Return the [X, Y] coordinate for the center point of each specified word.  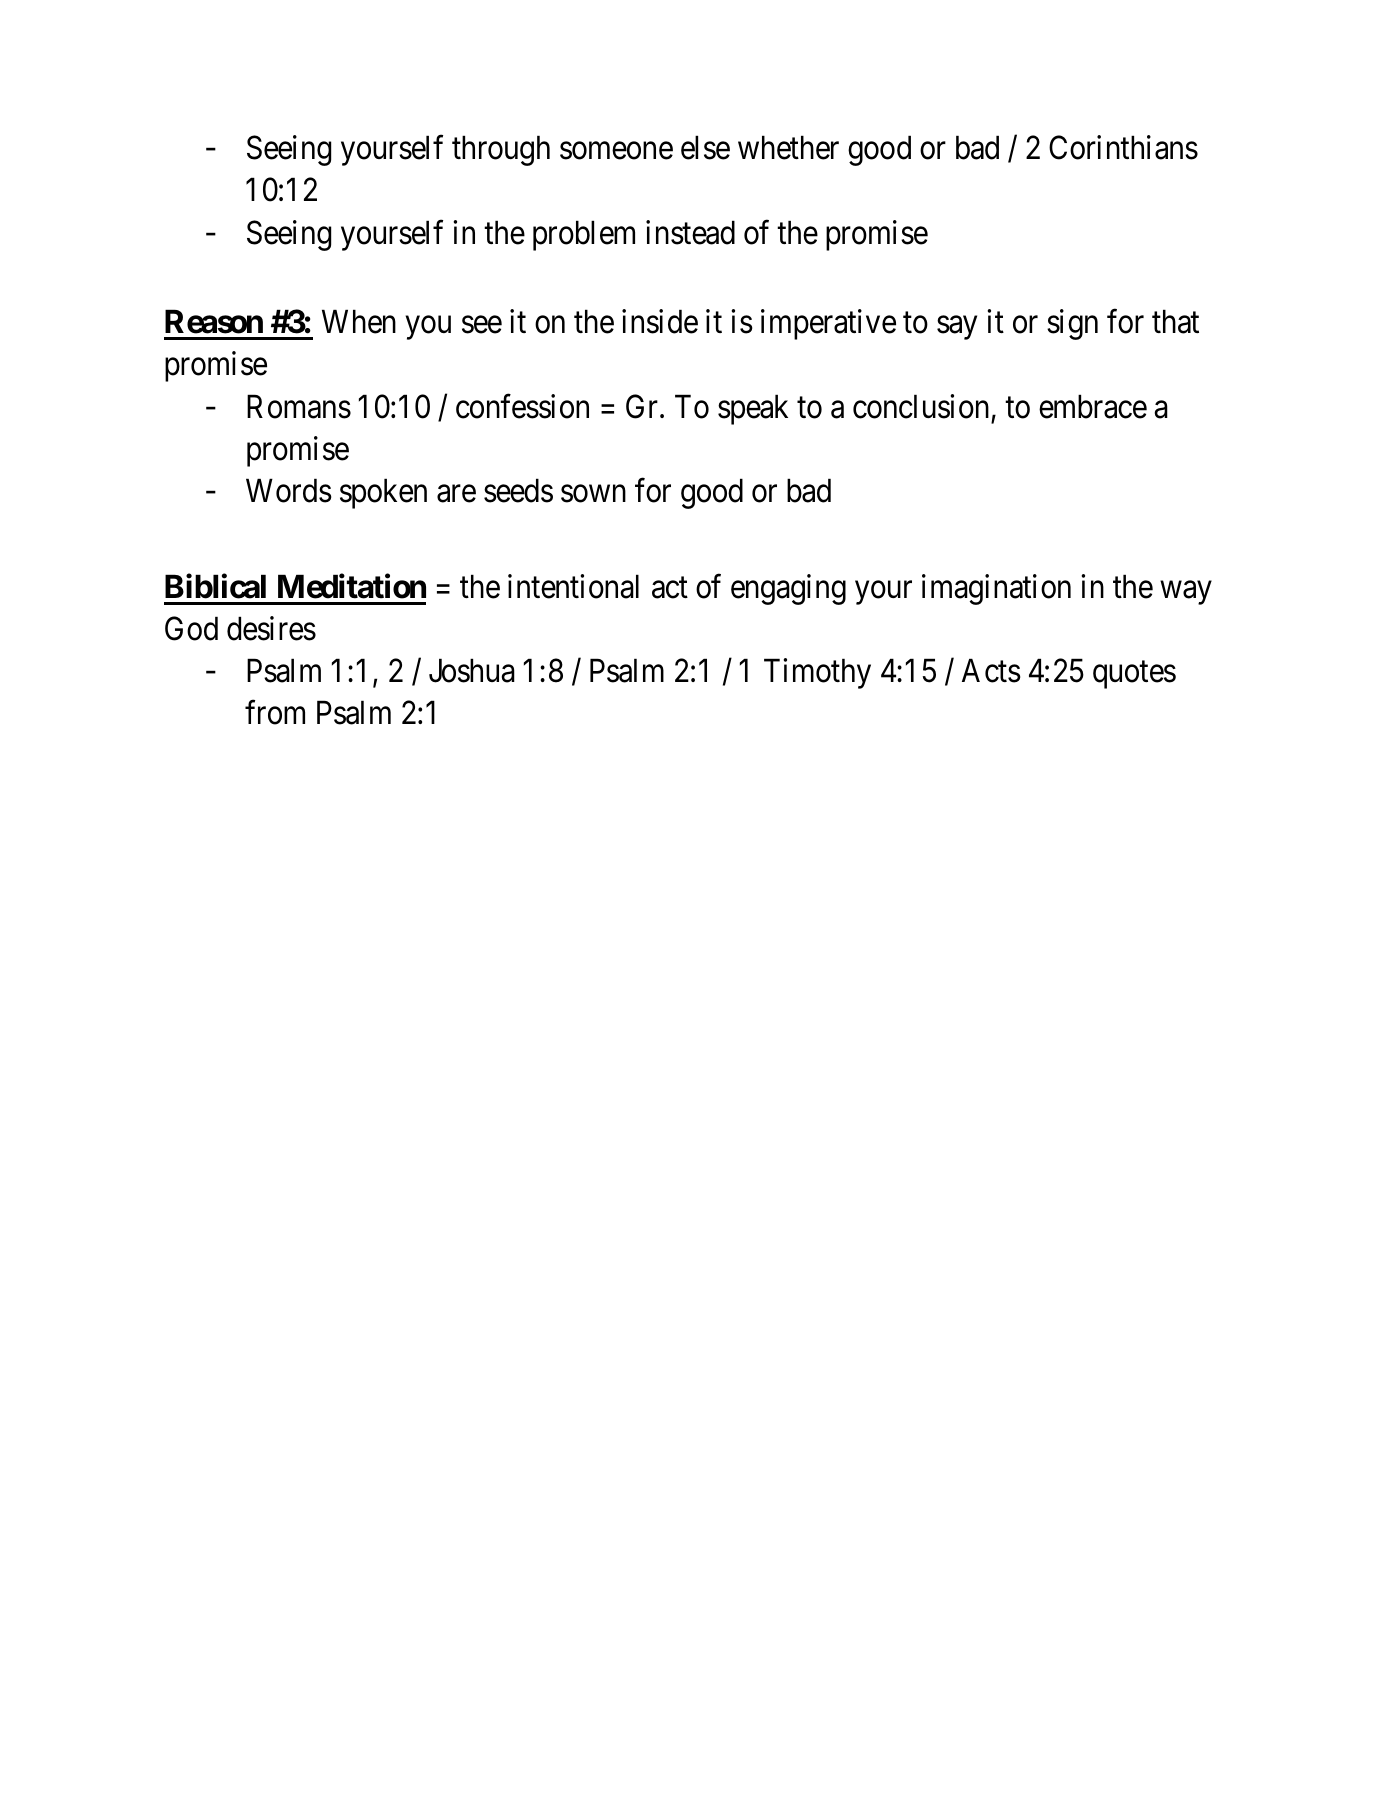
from [275, 712]
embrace [1093, 406]
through [501, 150]
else [705, 147]
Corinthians [1123, 147]
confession [522, 406]
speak [753, 409]
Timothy [817, 673]
